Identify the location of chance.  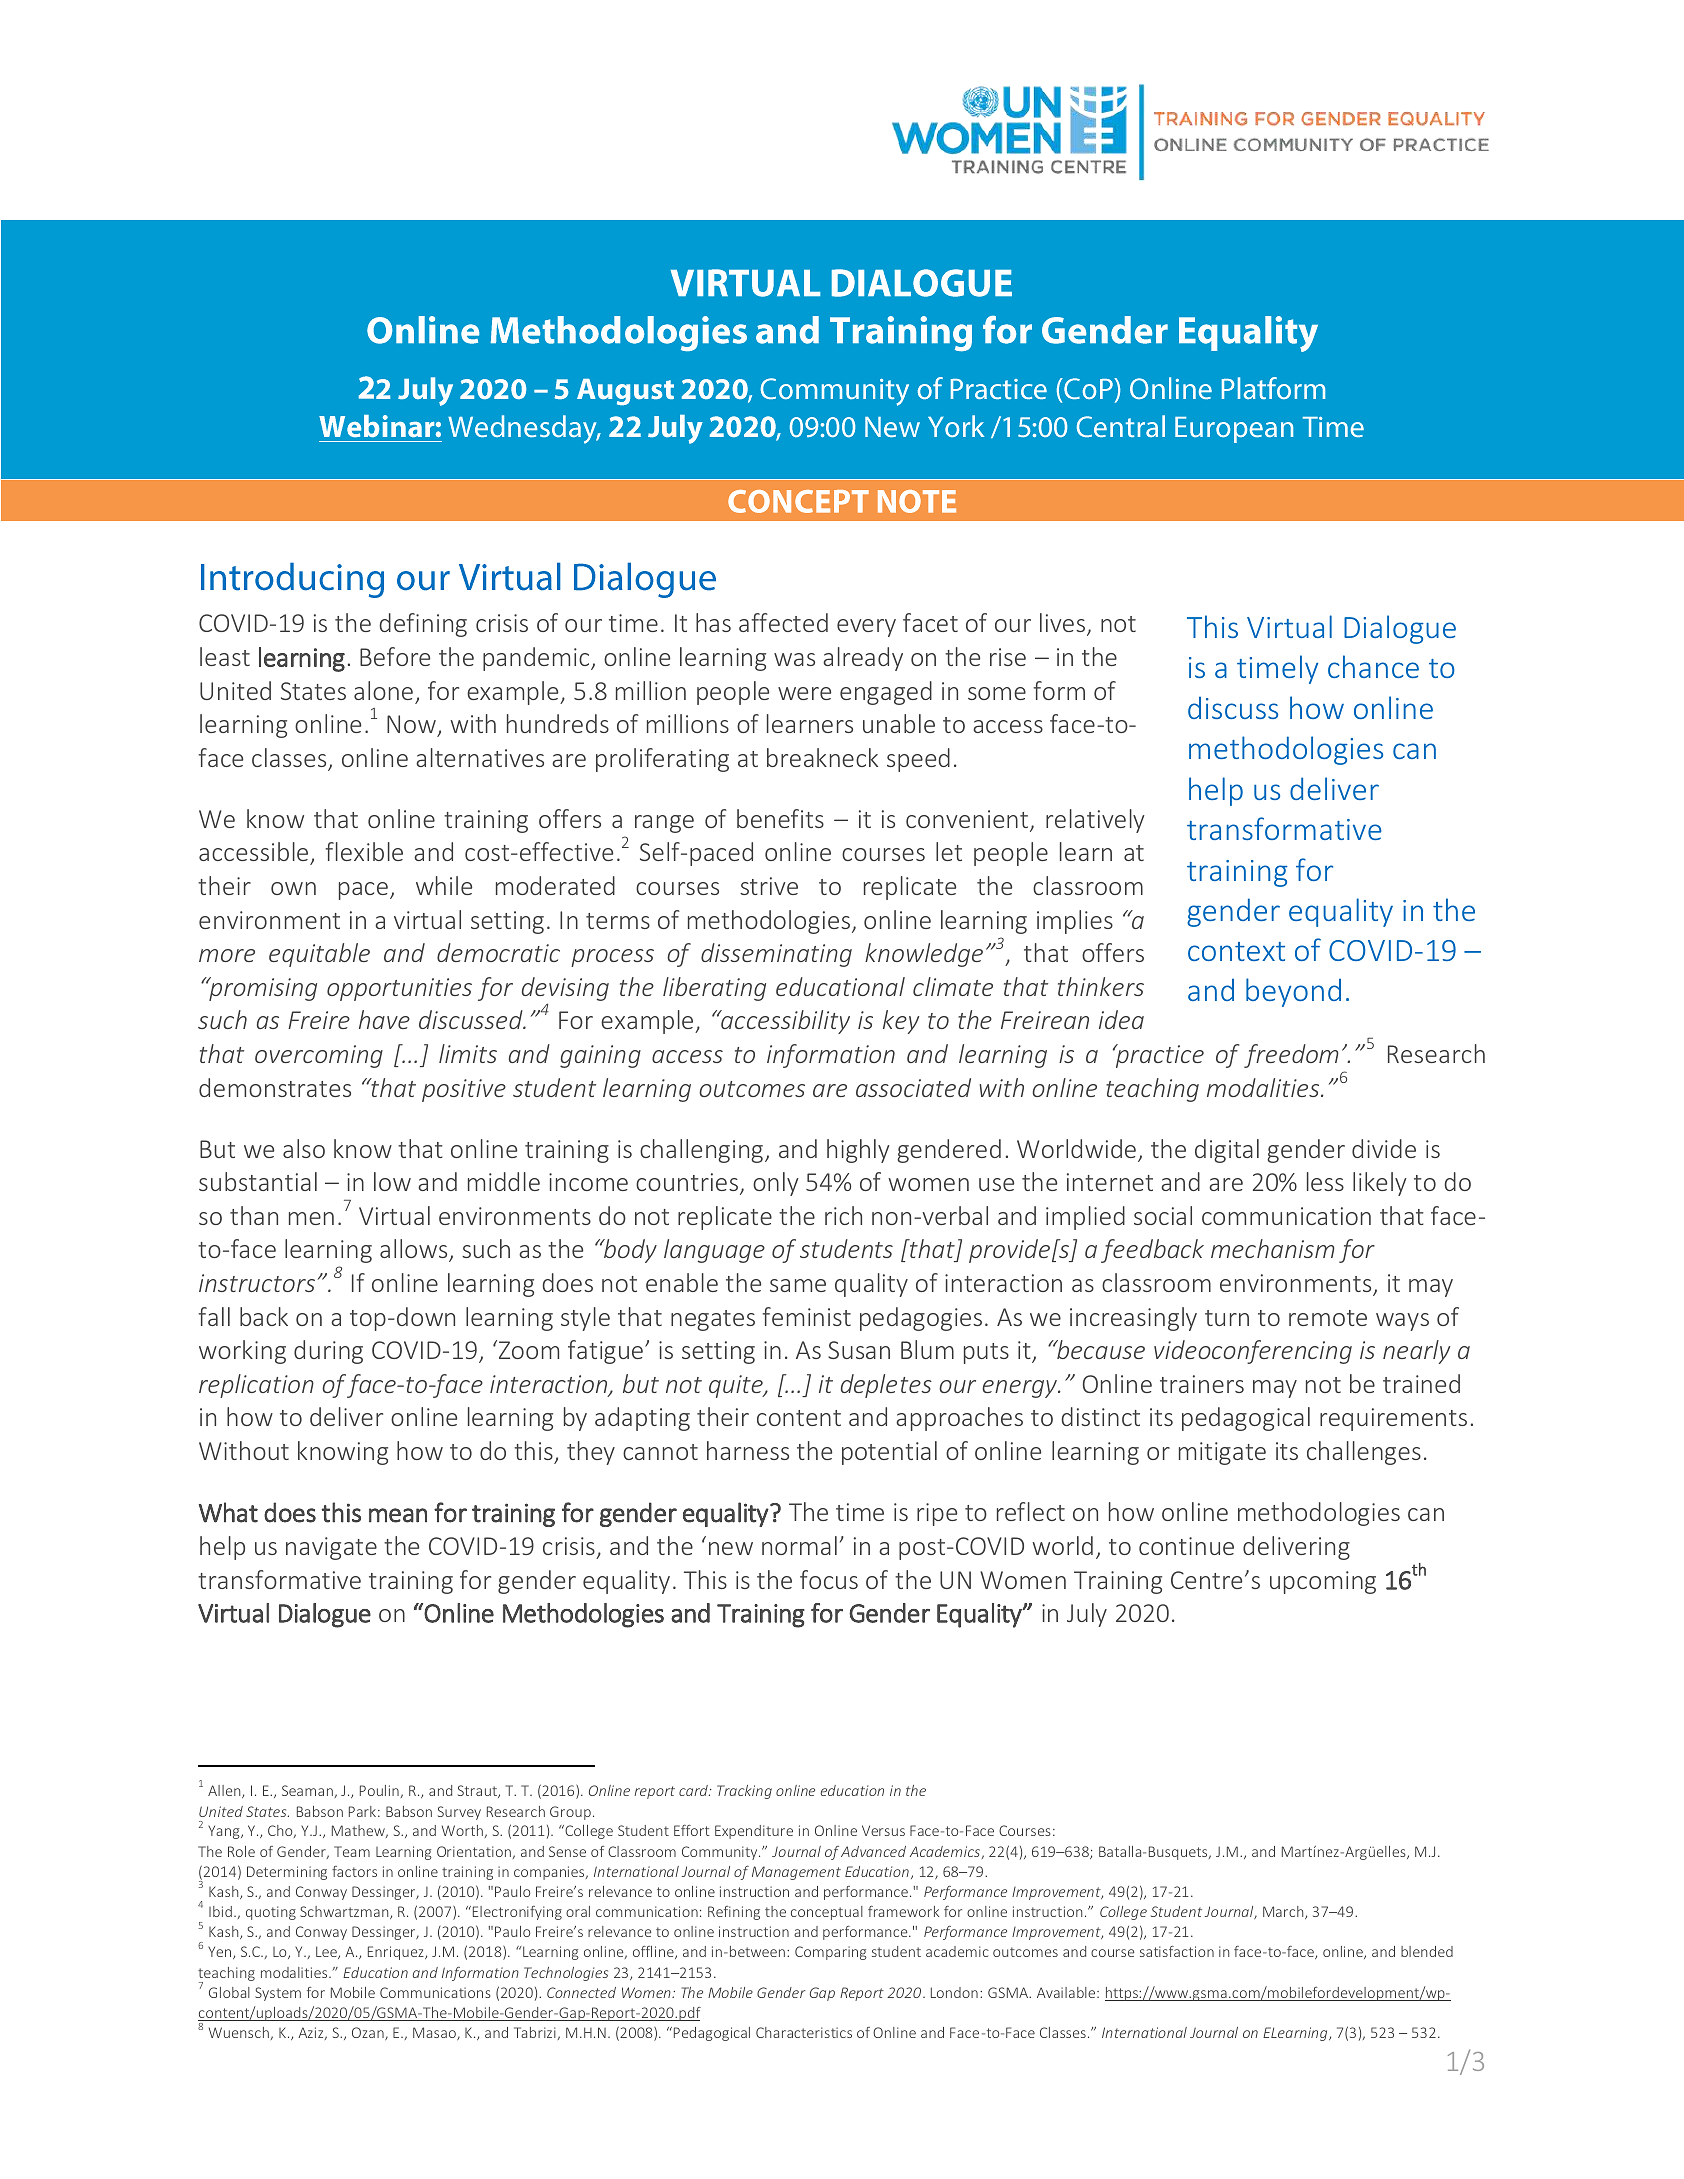
(1373, 666).
